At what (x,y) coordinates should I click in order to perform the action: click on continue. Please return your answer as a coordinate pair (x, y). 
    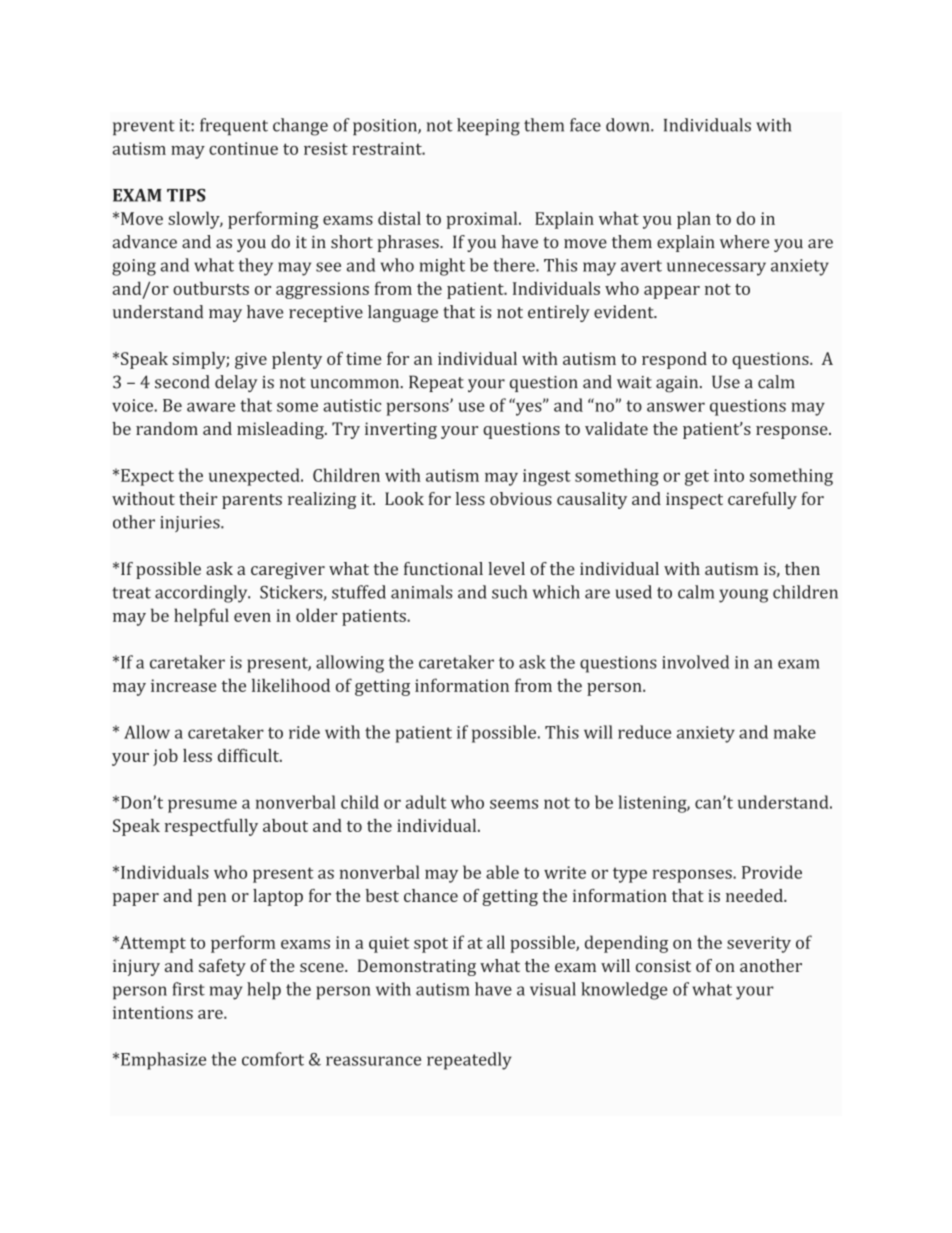
    Looking at the image, I should click on (243, 148).
